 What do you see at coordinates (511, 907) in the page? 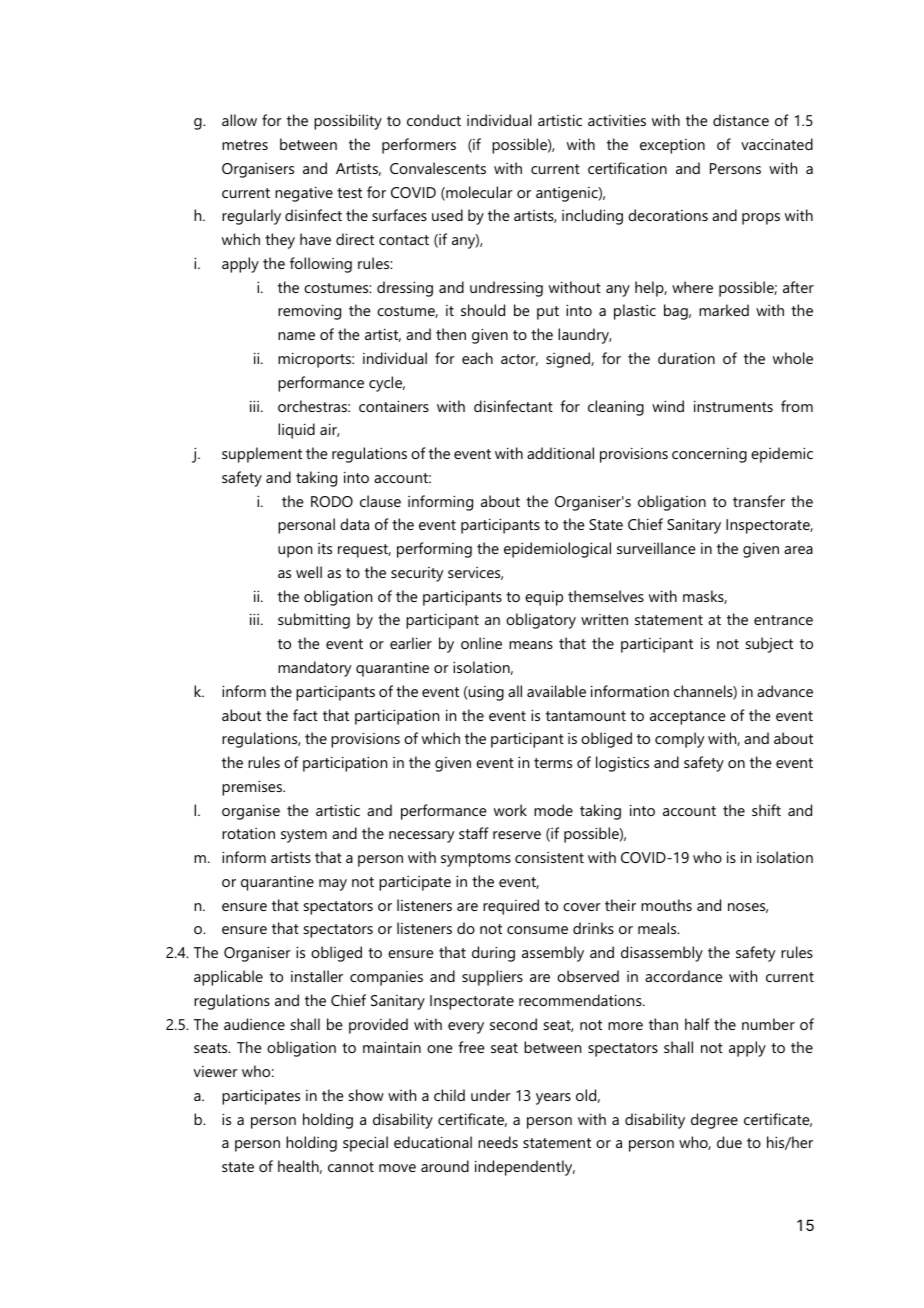
I see `required` at bounding box center [511, 907].
